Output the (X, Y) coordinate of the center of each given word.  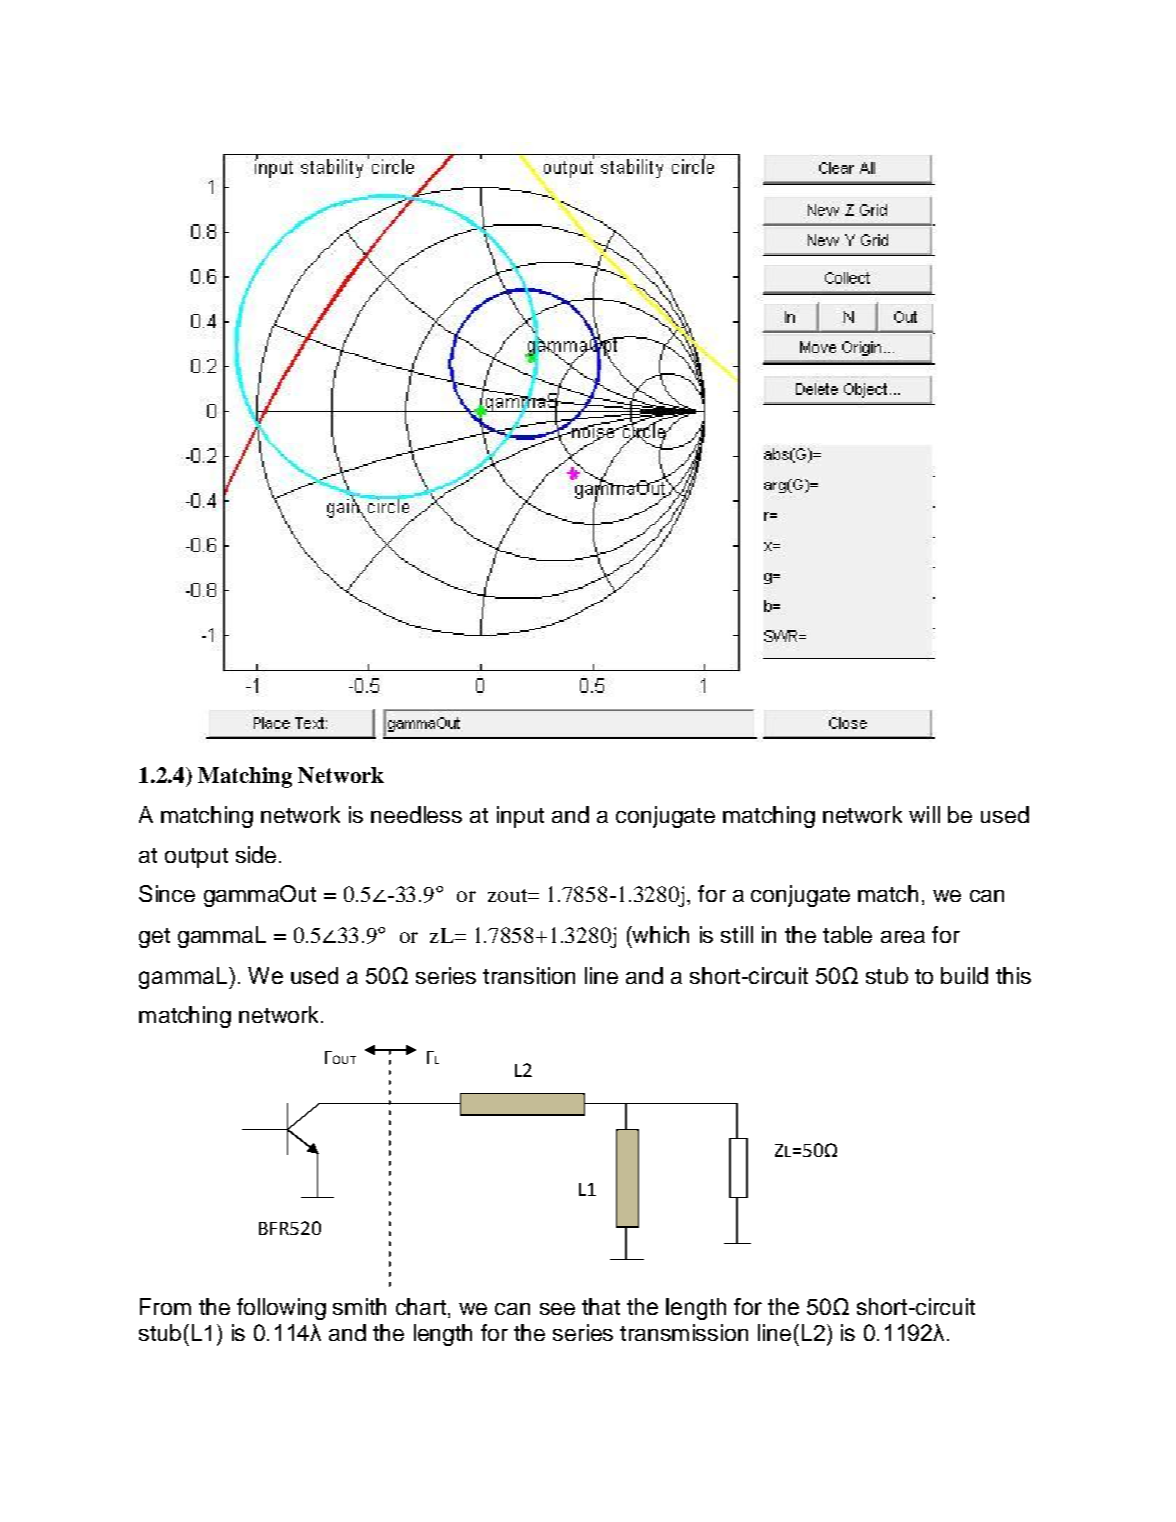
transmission (684, 1332)
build (964, 975)
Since (167, 893)
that (601, 1306)
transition (529, 975)
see (557, 1309)
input (520, 817)
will (924, 814)
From (165, 1306)
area (903, 937)
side (256, 854)
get (154, 938)
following (281, 1309)
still (737, 934)
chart (421, 1306)
